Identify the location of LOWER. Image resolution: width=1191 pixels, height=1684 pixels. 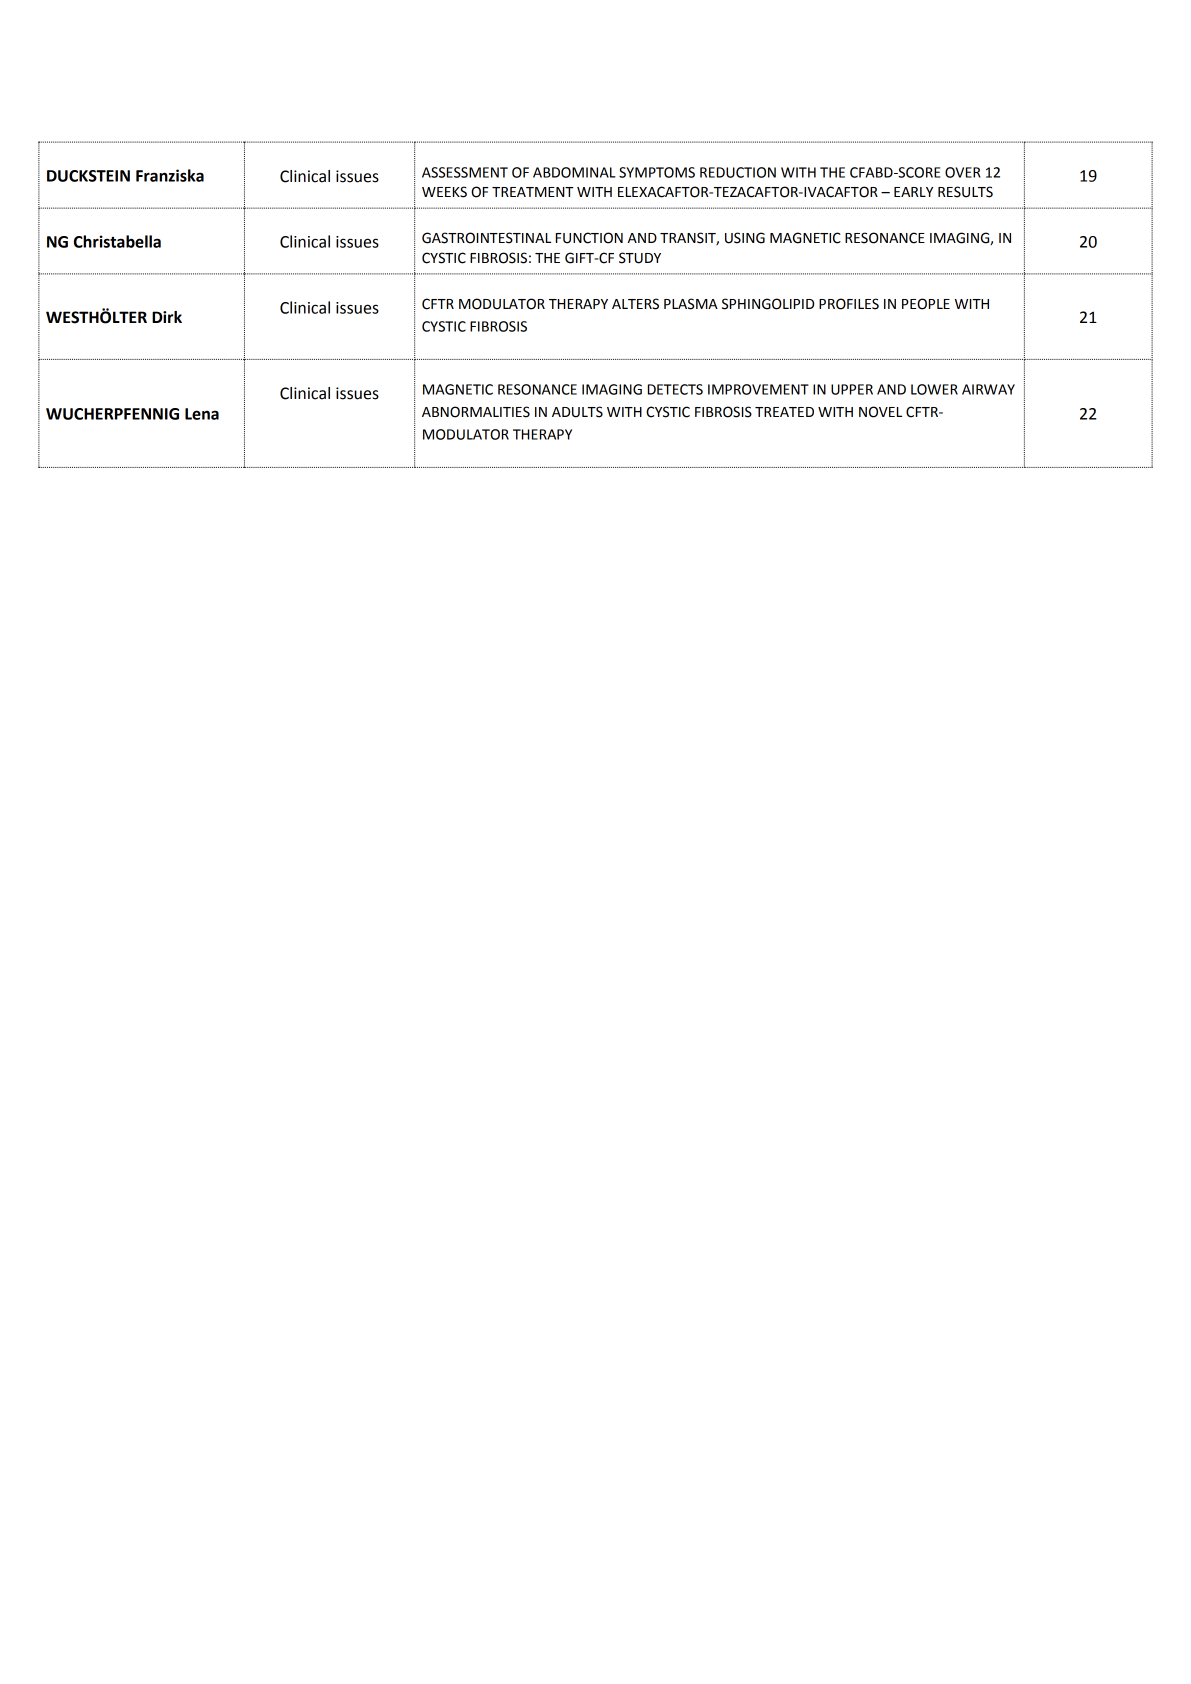
(934, 389).
